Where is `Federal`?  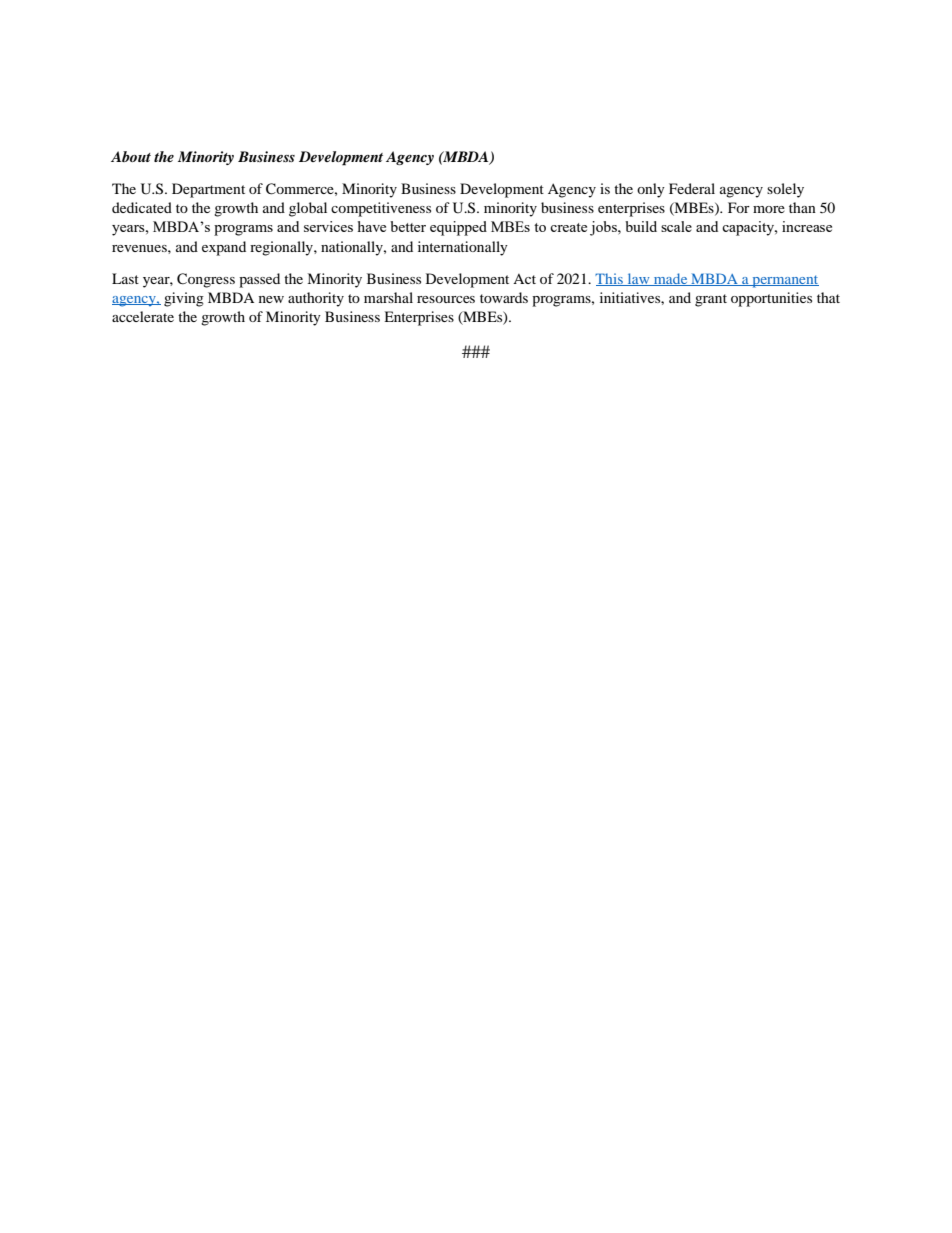 Federal is located at coordinates (692, 188).
